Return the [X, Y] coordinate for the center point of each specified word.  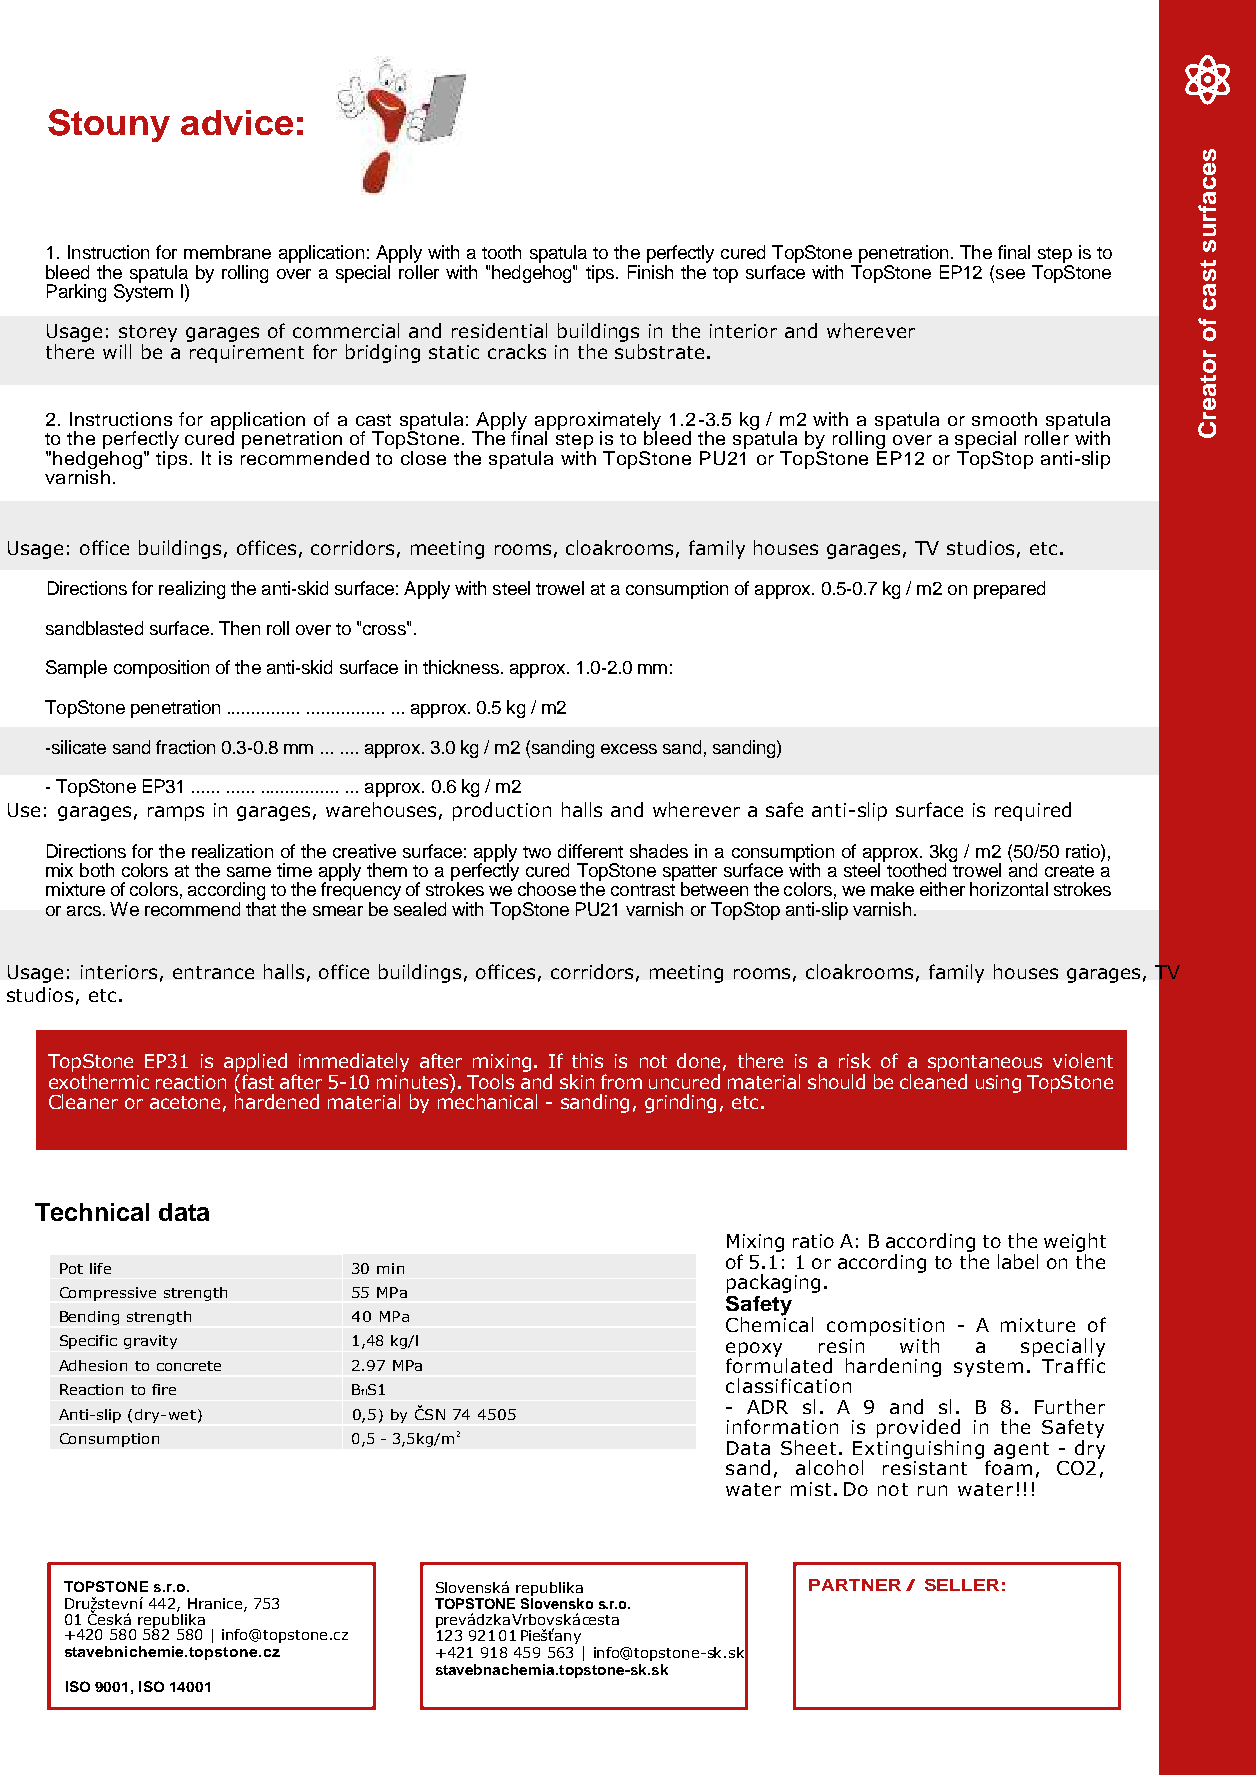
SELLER [962, 1585]
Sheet [808, 1447]
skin [577, 1081]
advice [237, 122]
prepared [1009, 590]
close [423, 458]
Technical [92, 1212]
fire [164, 1389]
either [942, 889]
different [590, 851]
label [1018, 1261]
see [1009, 272]
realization [232, 851]
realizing [192, 590]
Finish [650, 270]
